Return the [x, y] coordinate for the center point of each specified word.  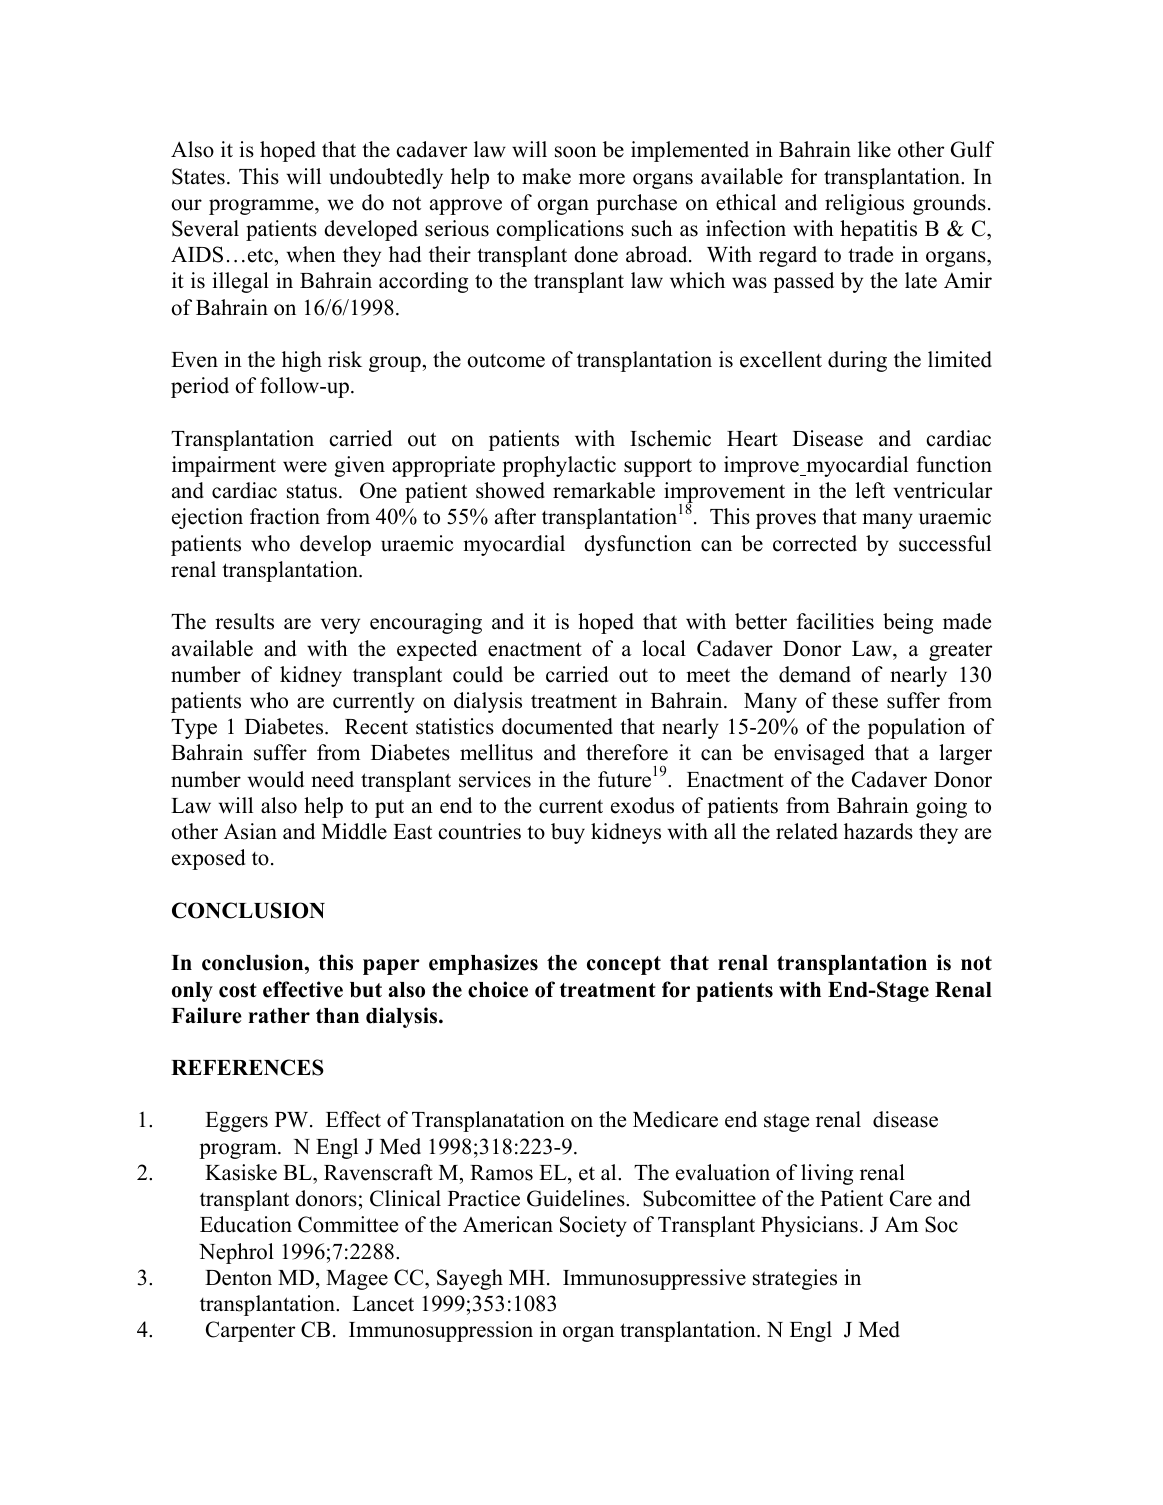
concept [624, 965]
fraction [285, 516]
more [602, 179]
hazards [878, 831]
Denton [238, 1278]
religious [864, 204]
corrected [815, 543]
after [515, 516]
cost [238, 990]
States [198, 176]
